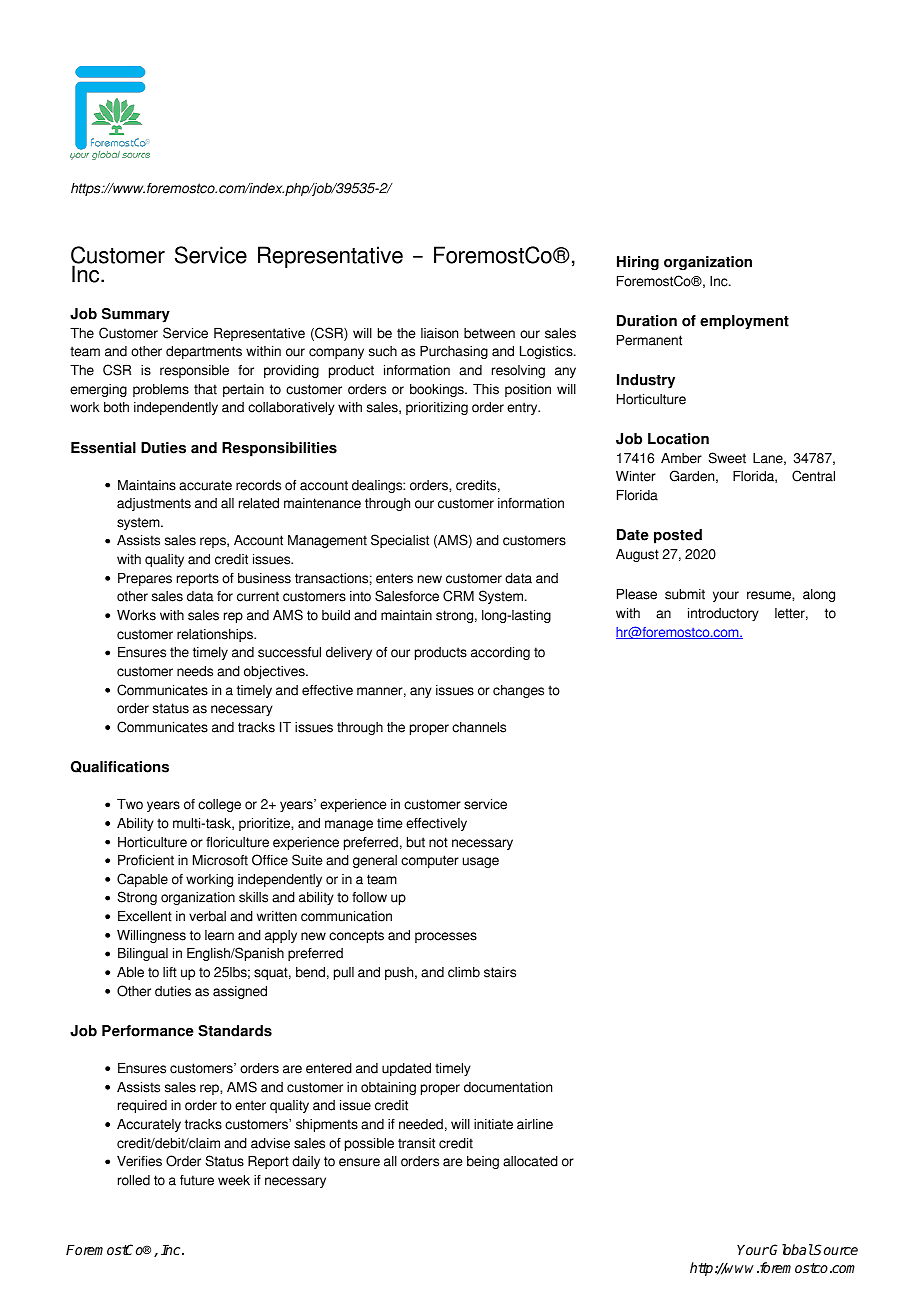  Describe the element at coordinates (154, 504) in the image. I see `adjustments` at that location.
